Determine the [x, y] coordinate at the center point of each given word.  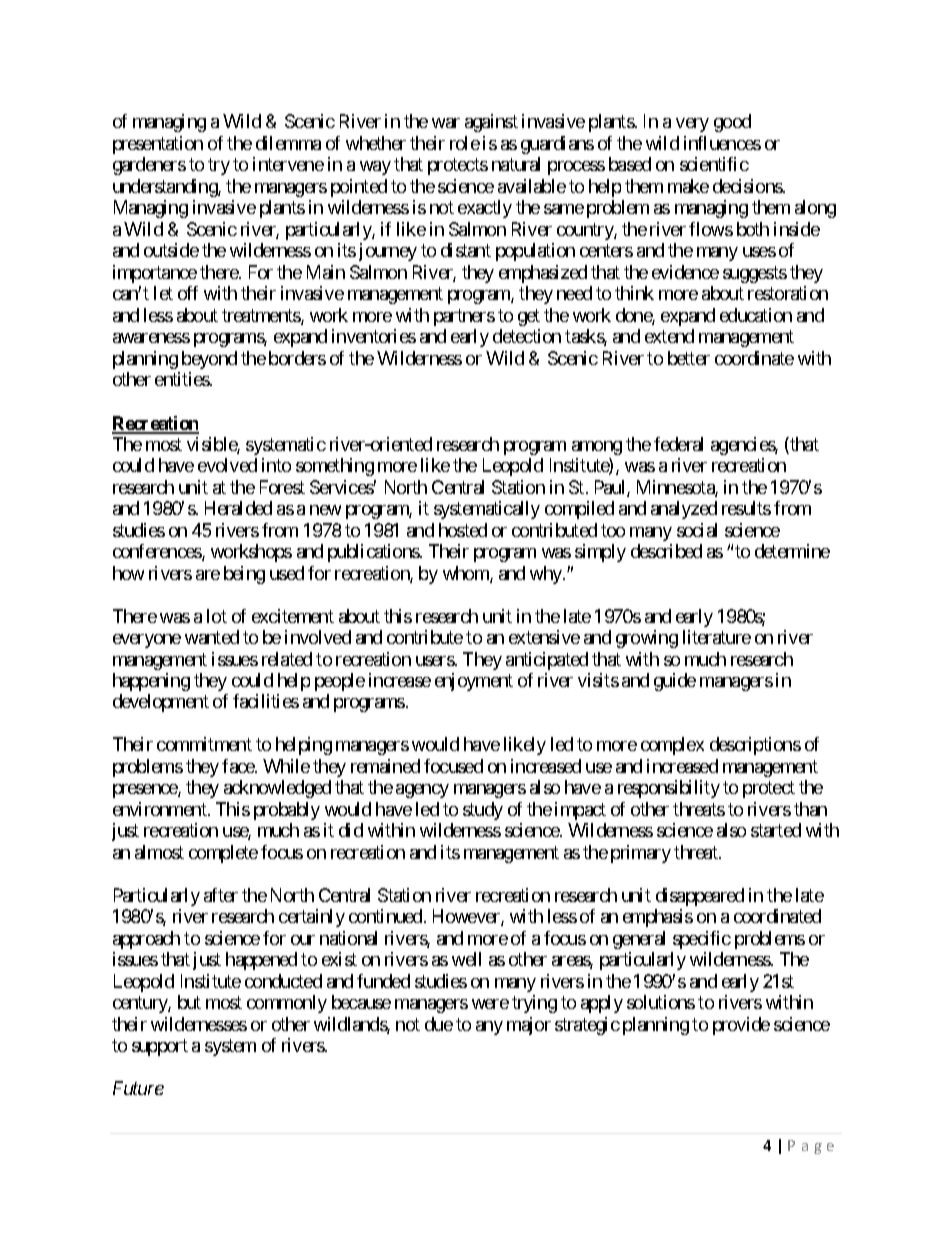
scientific [714, 164]
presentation [158, 145]
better [689, 358]
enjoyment [474, 682]
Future [138, 1088]
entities [183, 379]
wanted [212, 637]
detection [527, 336]
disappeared [700, 897]
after [221, 895]
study [483, 811]
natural [516, 164]
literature [717, 637]
